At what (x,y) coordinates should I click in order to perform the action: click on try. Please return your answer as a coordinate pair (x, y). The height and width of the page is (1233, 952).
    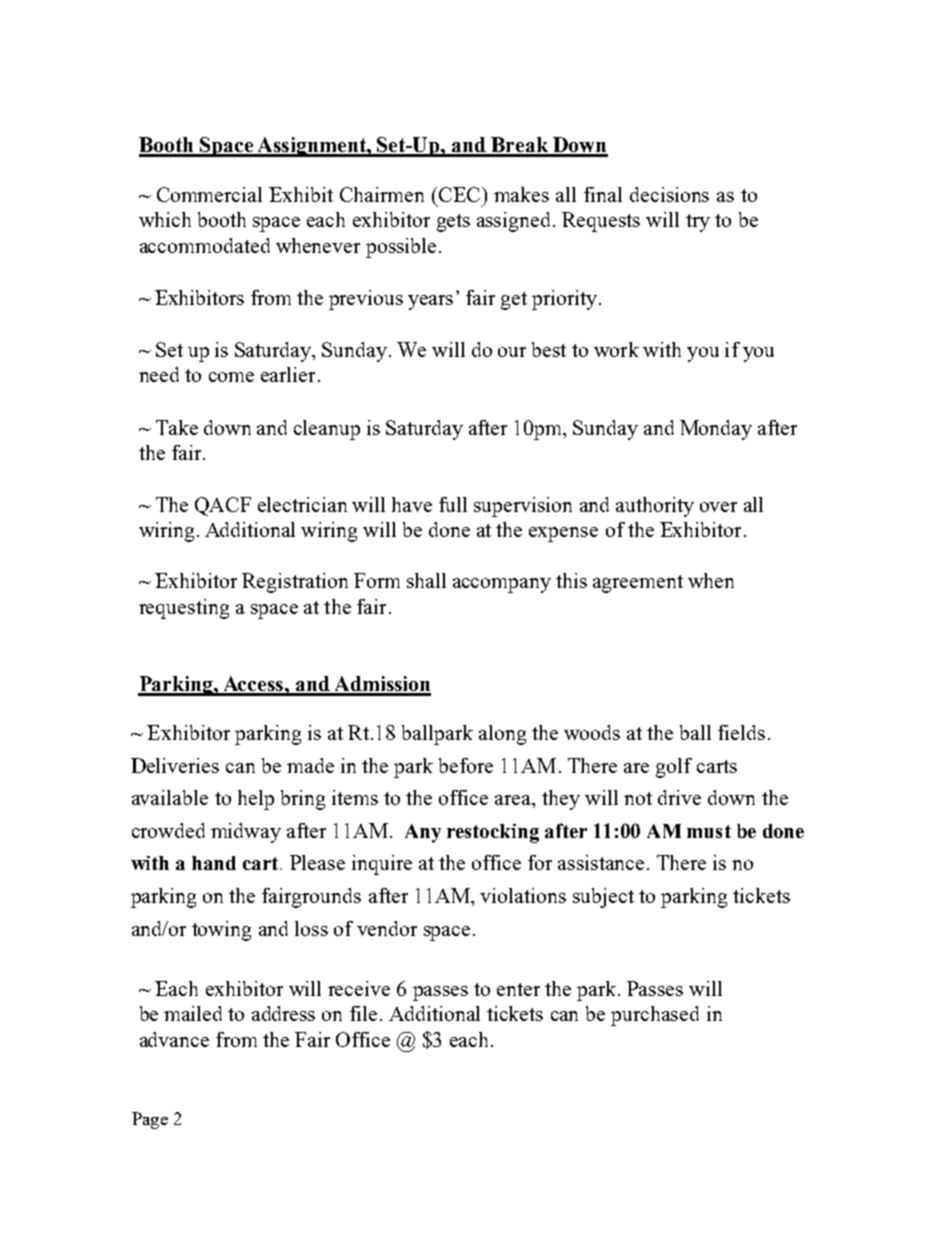
    Looking at the image, I should click on (698, 223).
